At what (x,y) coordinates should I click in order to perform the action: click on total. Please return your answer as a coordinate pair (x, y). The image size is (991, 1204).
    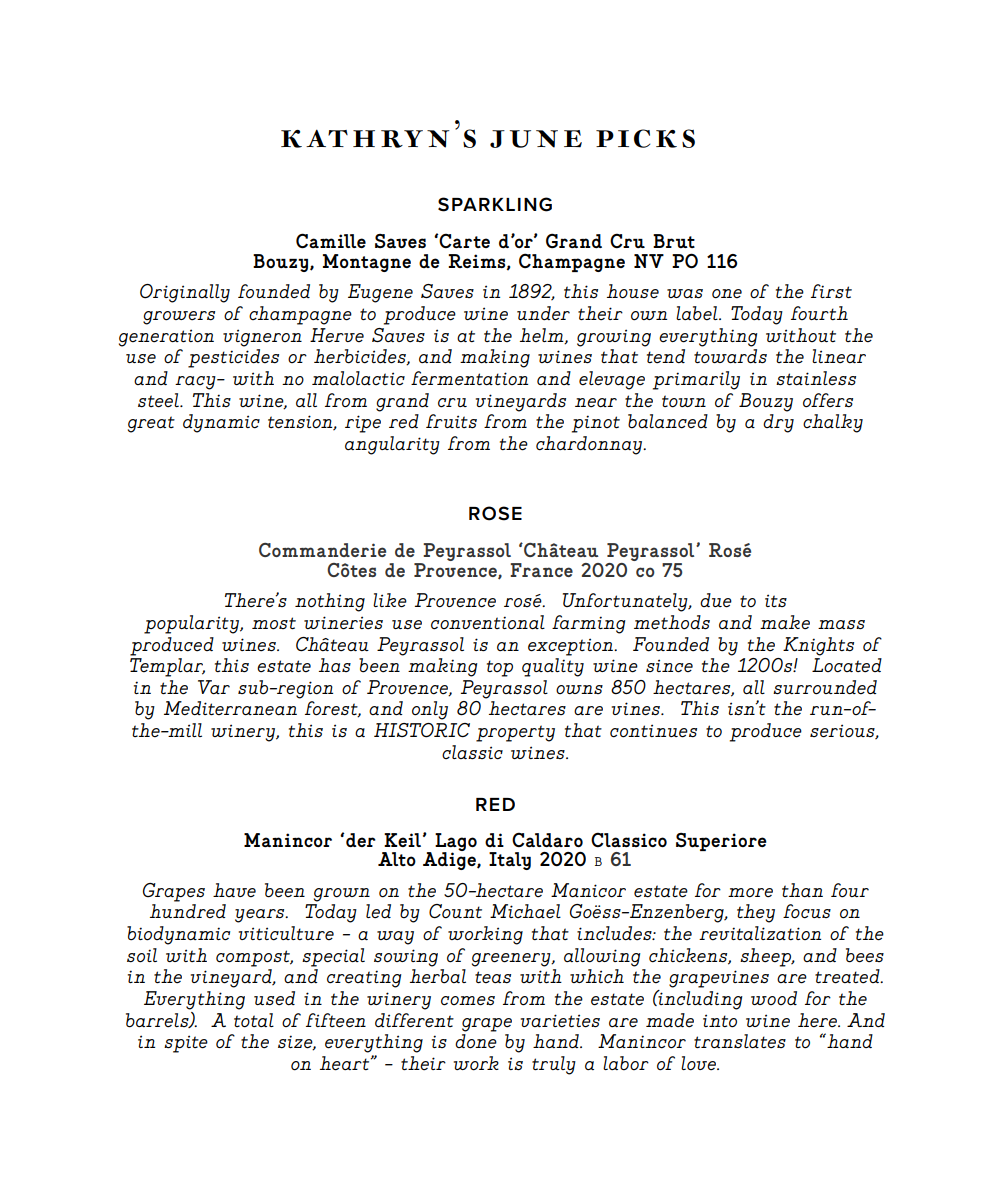
    Looking at the image, I should click on (254, 1020).
